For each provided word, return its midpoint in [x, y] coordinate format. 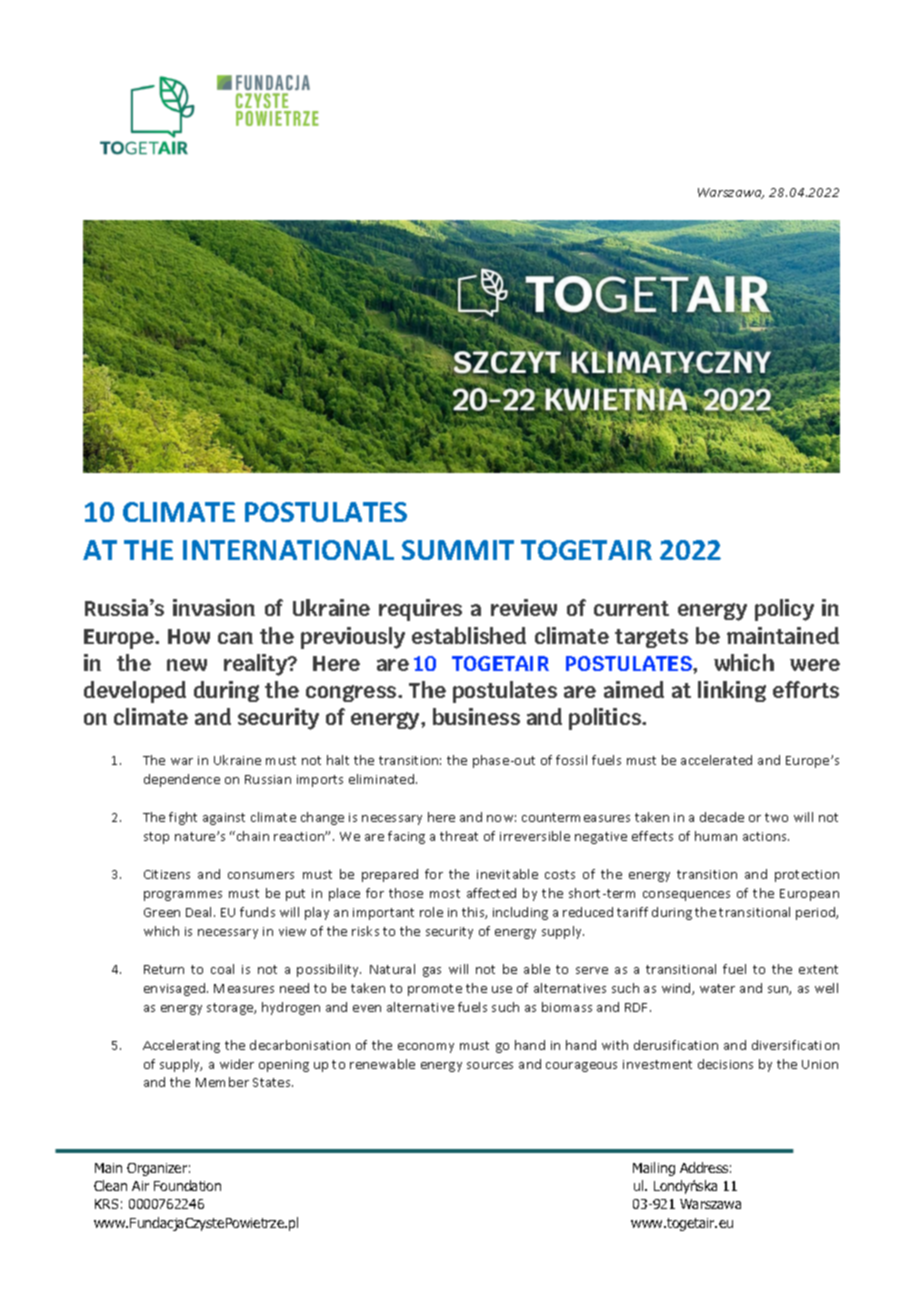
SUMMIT [458, 550]
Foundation [187, 1185]
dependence [182, 780]
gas [432, 972]
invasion [214, 607]
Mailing [654, 1169]
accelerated [716, 760]
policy [784, 610]
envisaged [176, 989]
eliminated [383, 779]
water [717, 988]
